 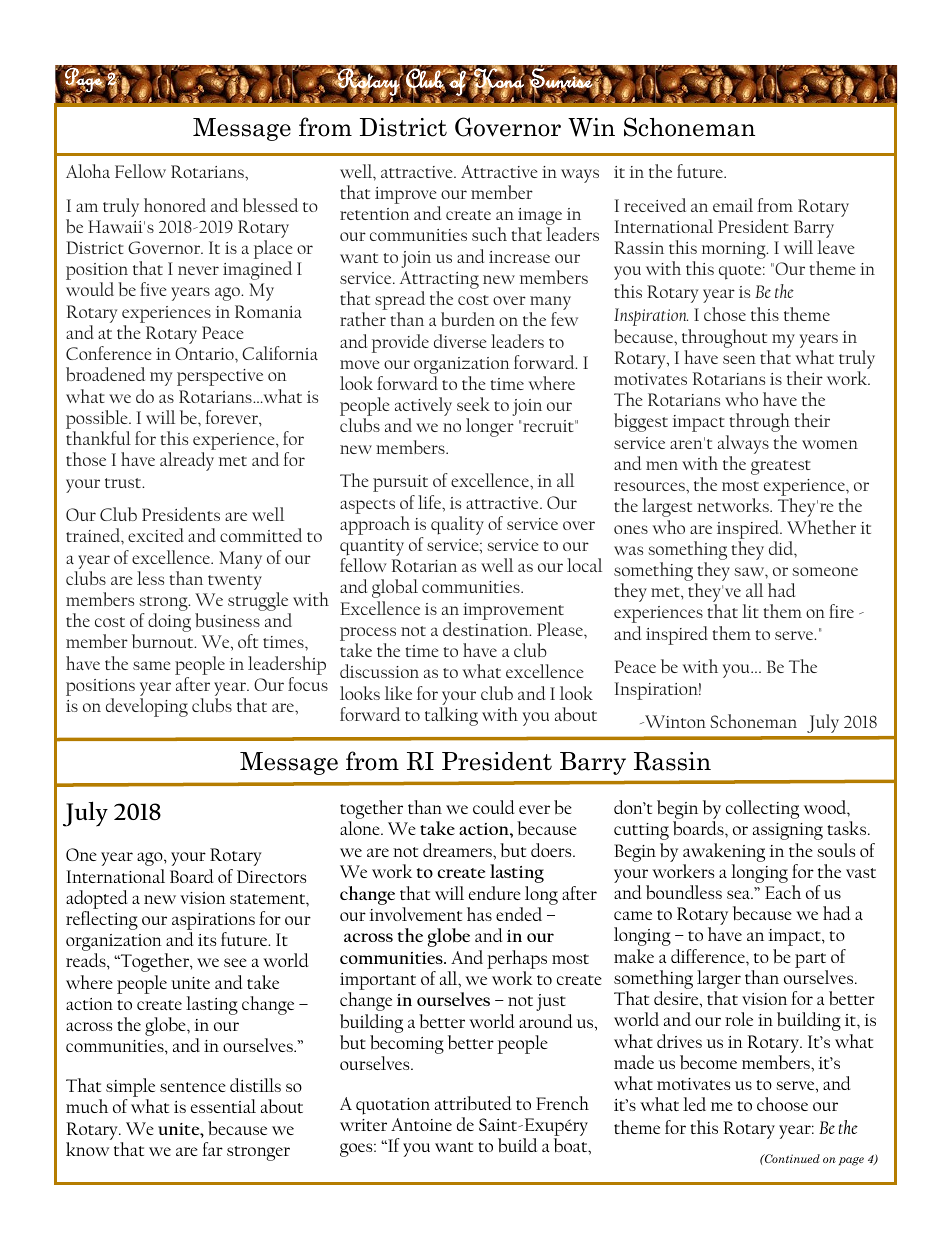 What do you see at coordinates (494, 807) in the document?
I see `could` at bounding box center [494, 807].
